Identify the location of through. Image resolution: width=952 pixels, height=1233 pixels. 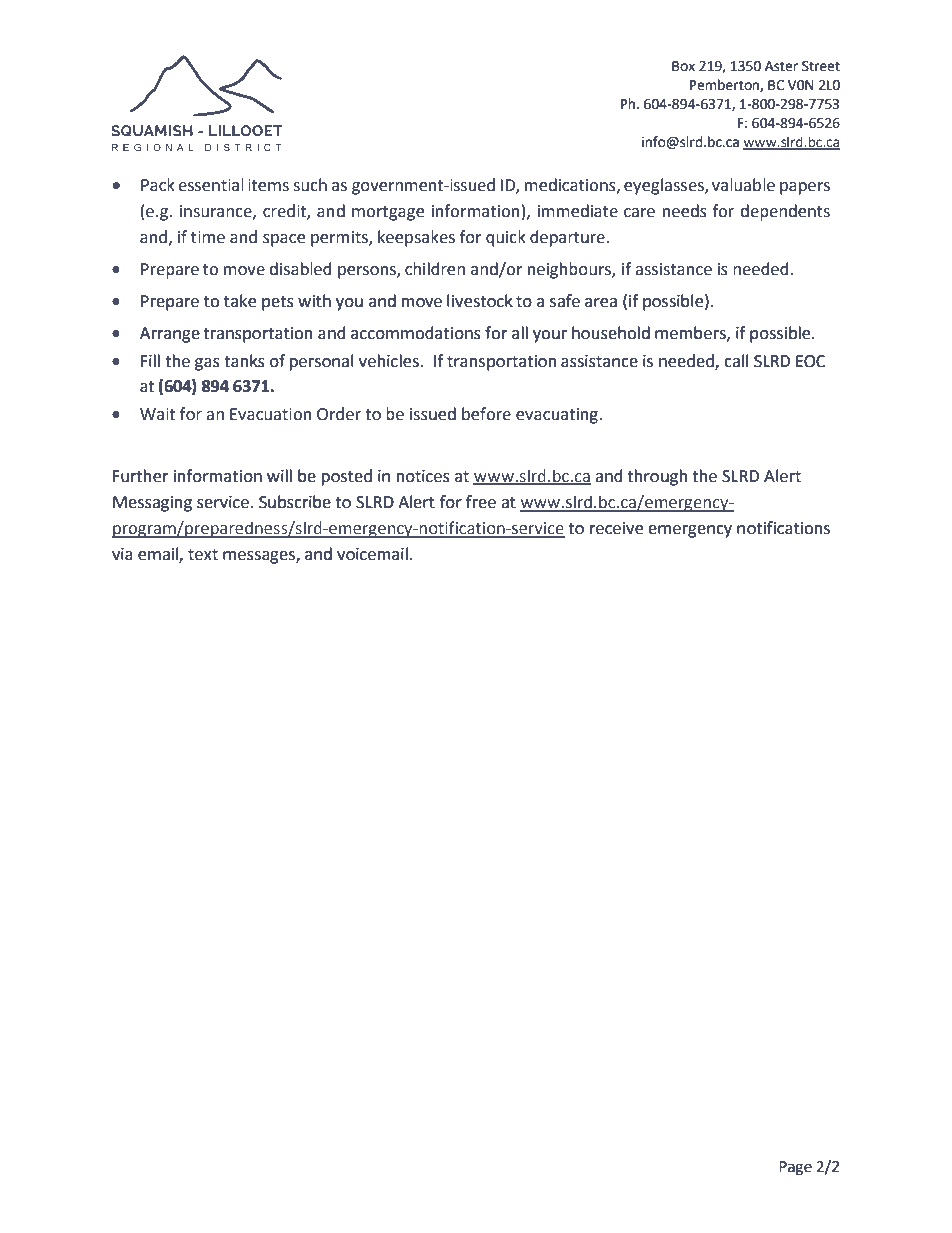
(657, 477).
